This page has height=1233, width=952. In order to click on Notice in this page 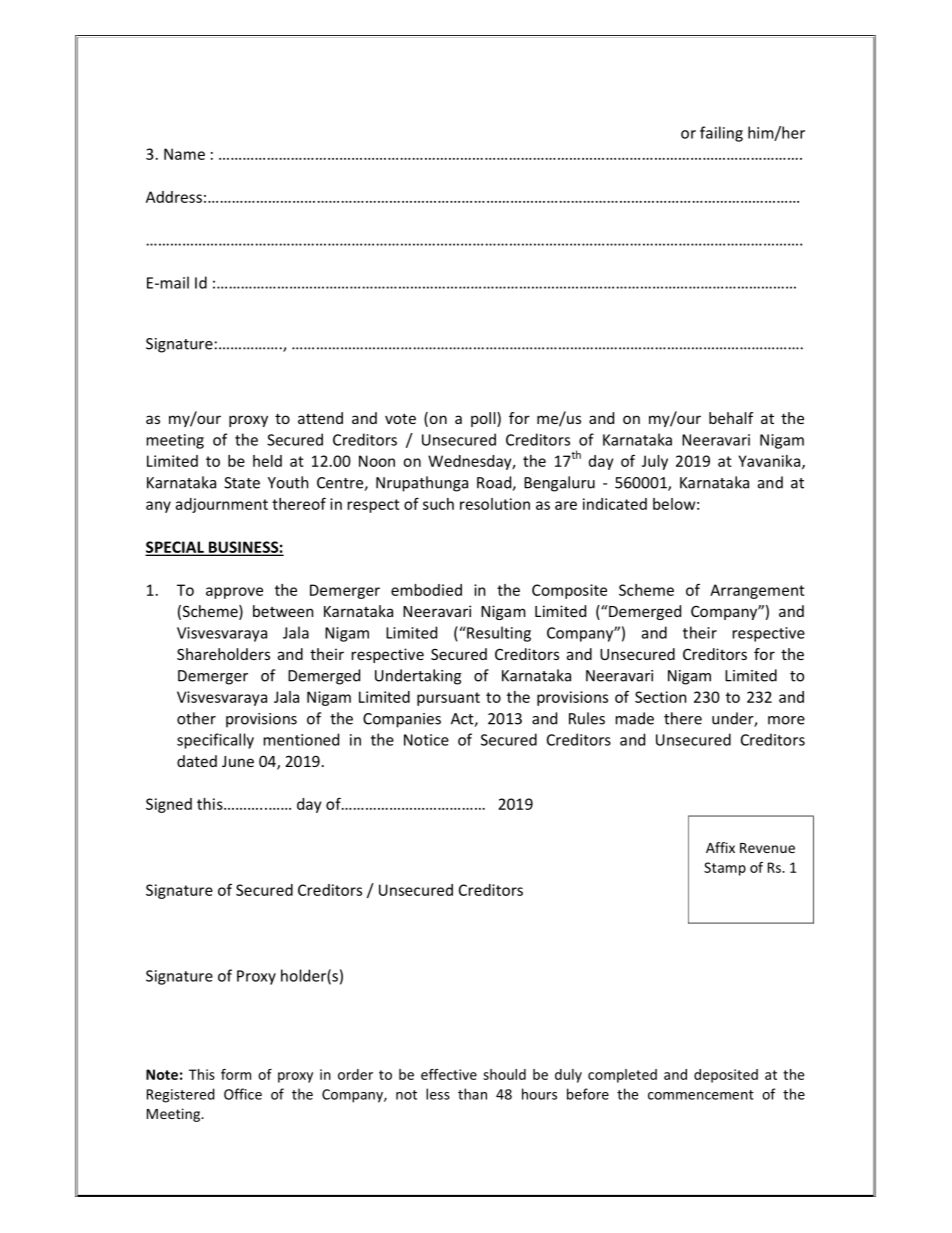, I will do `click(426, 740)`.
